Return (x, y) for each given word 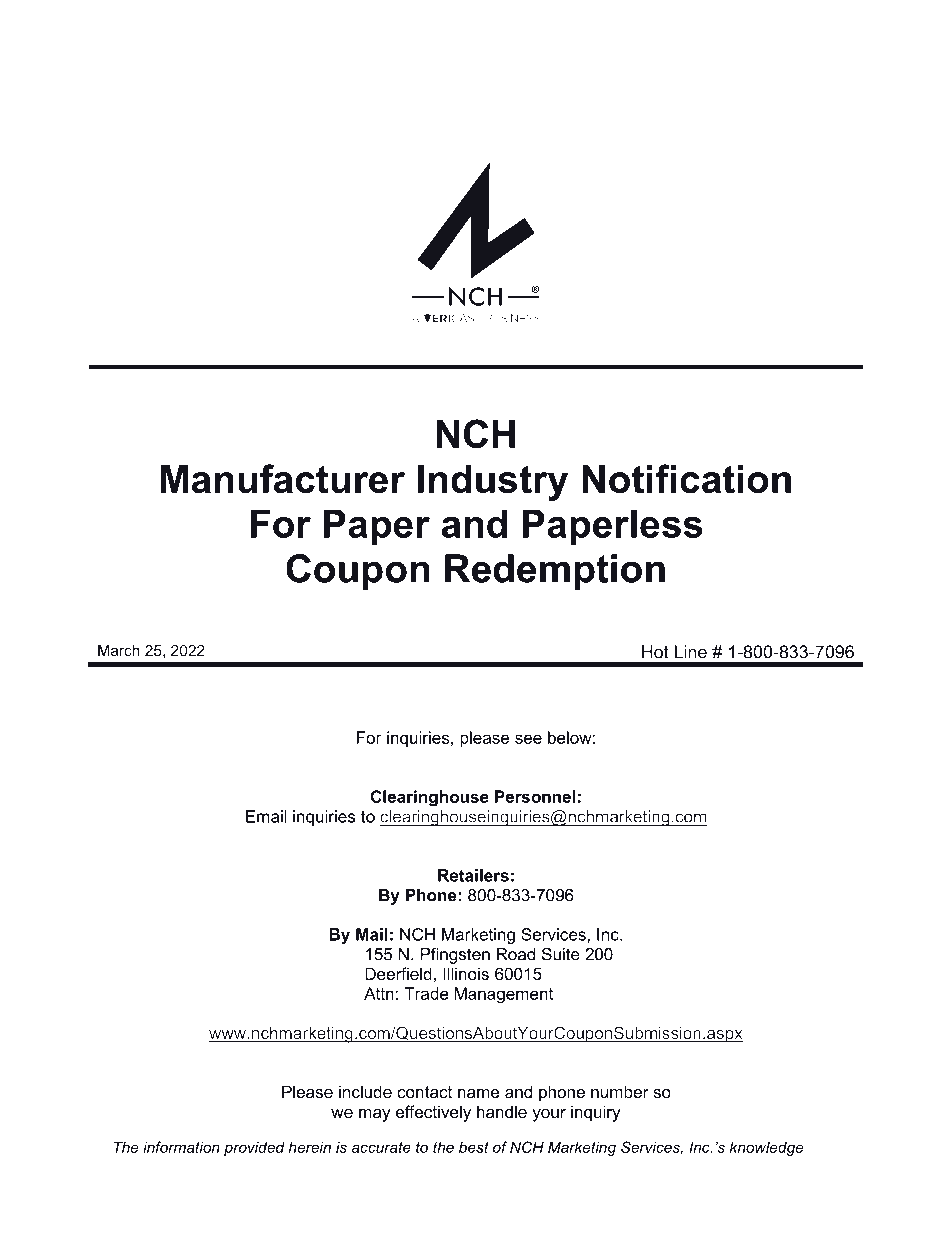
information (181, 1147)
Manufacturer (283, 478)
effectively (433, 1113)
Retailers (473, 875)
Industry (493, 483)
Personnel (535, 796)
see (528, 739)
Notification (686, 478)
